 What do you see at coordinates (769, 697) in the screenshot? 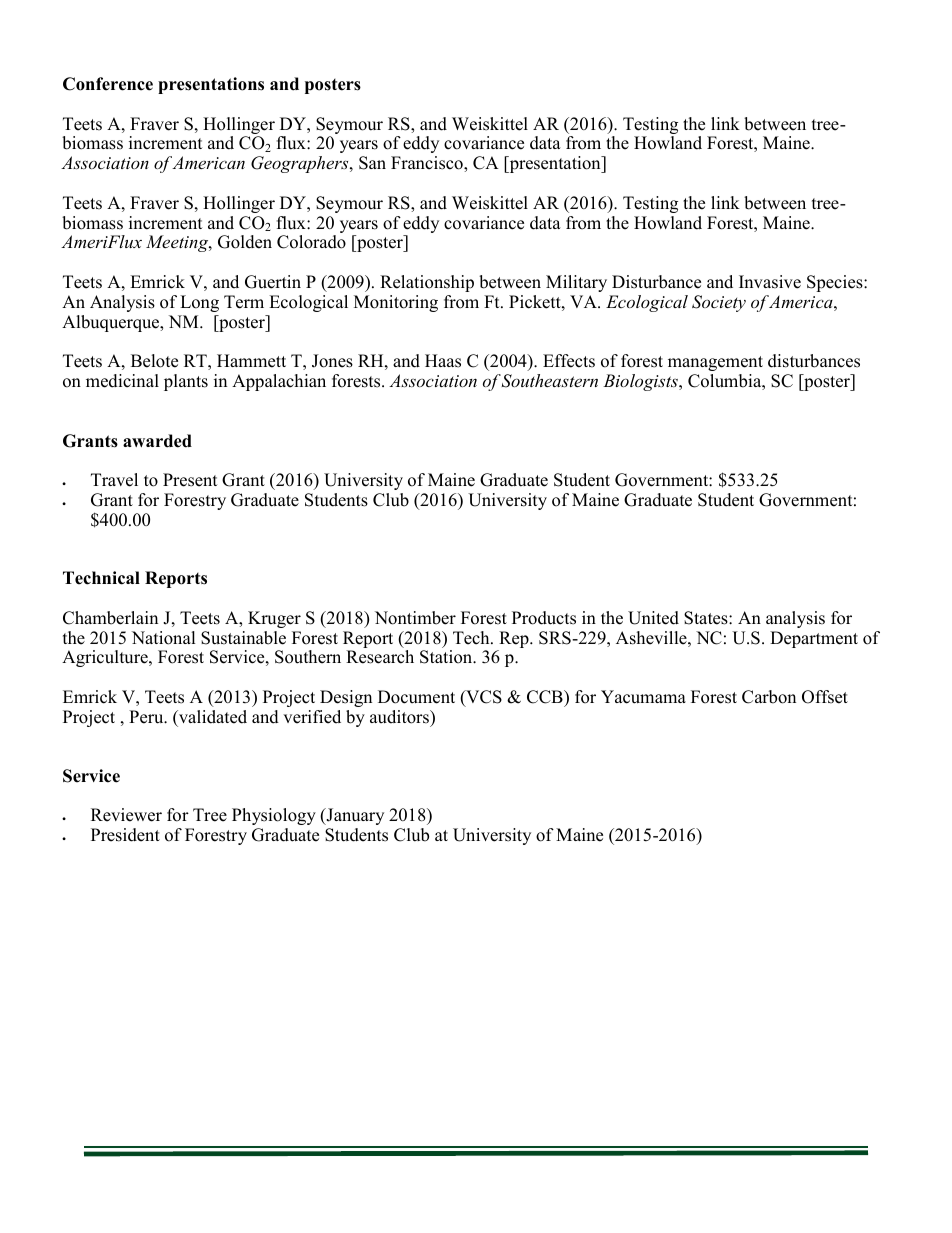
I see `Carbon` at bounding box center [769, 697].
